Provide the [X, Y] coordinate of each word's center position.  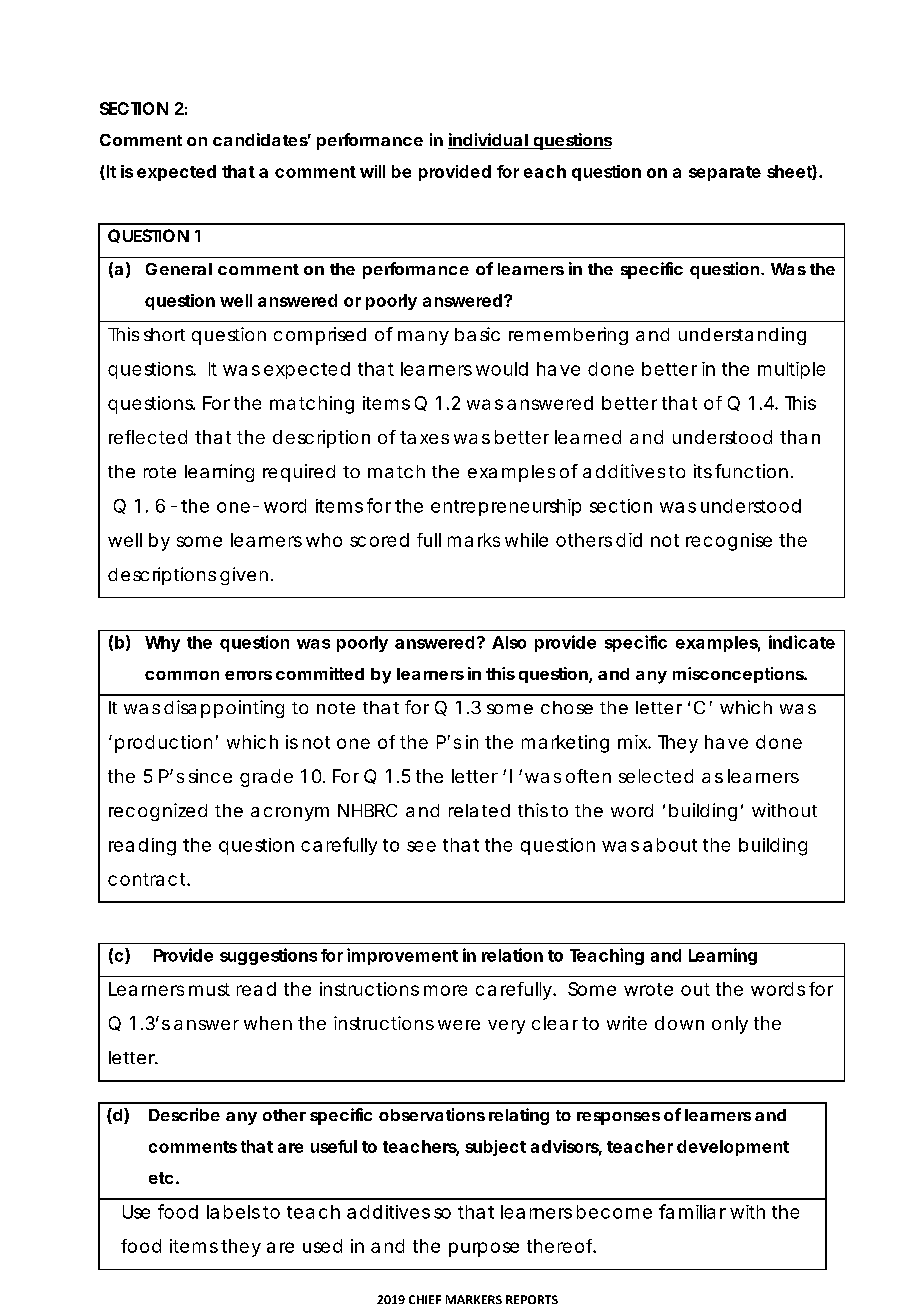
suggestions [268, 956]
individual [488, 141]
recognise [729, 542]
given [244, 576]
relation [512, 955]
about [670, 845]
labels [233, 1212]
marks [474, 540]
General [179, 269]
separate [725, 173]
